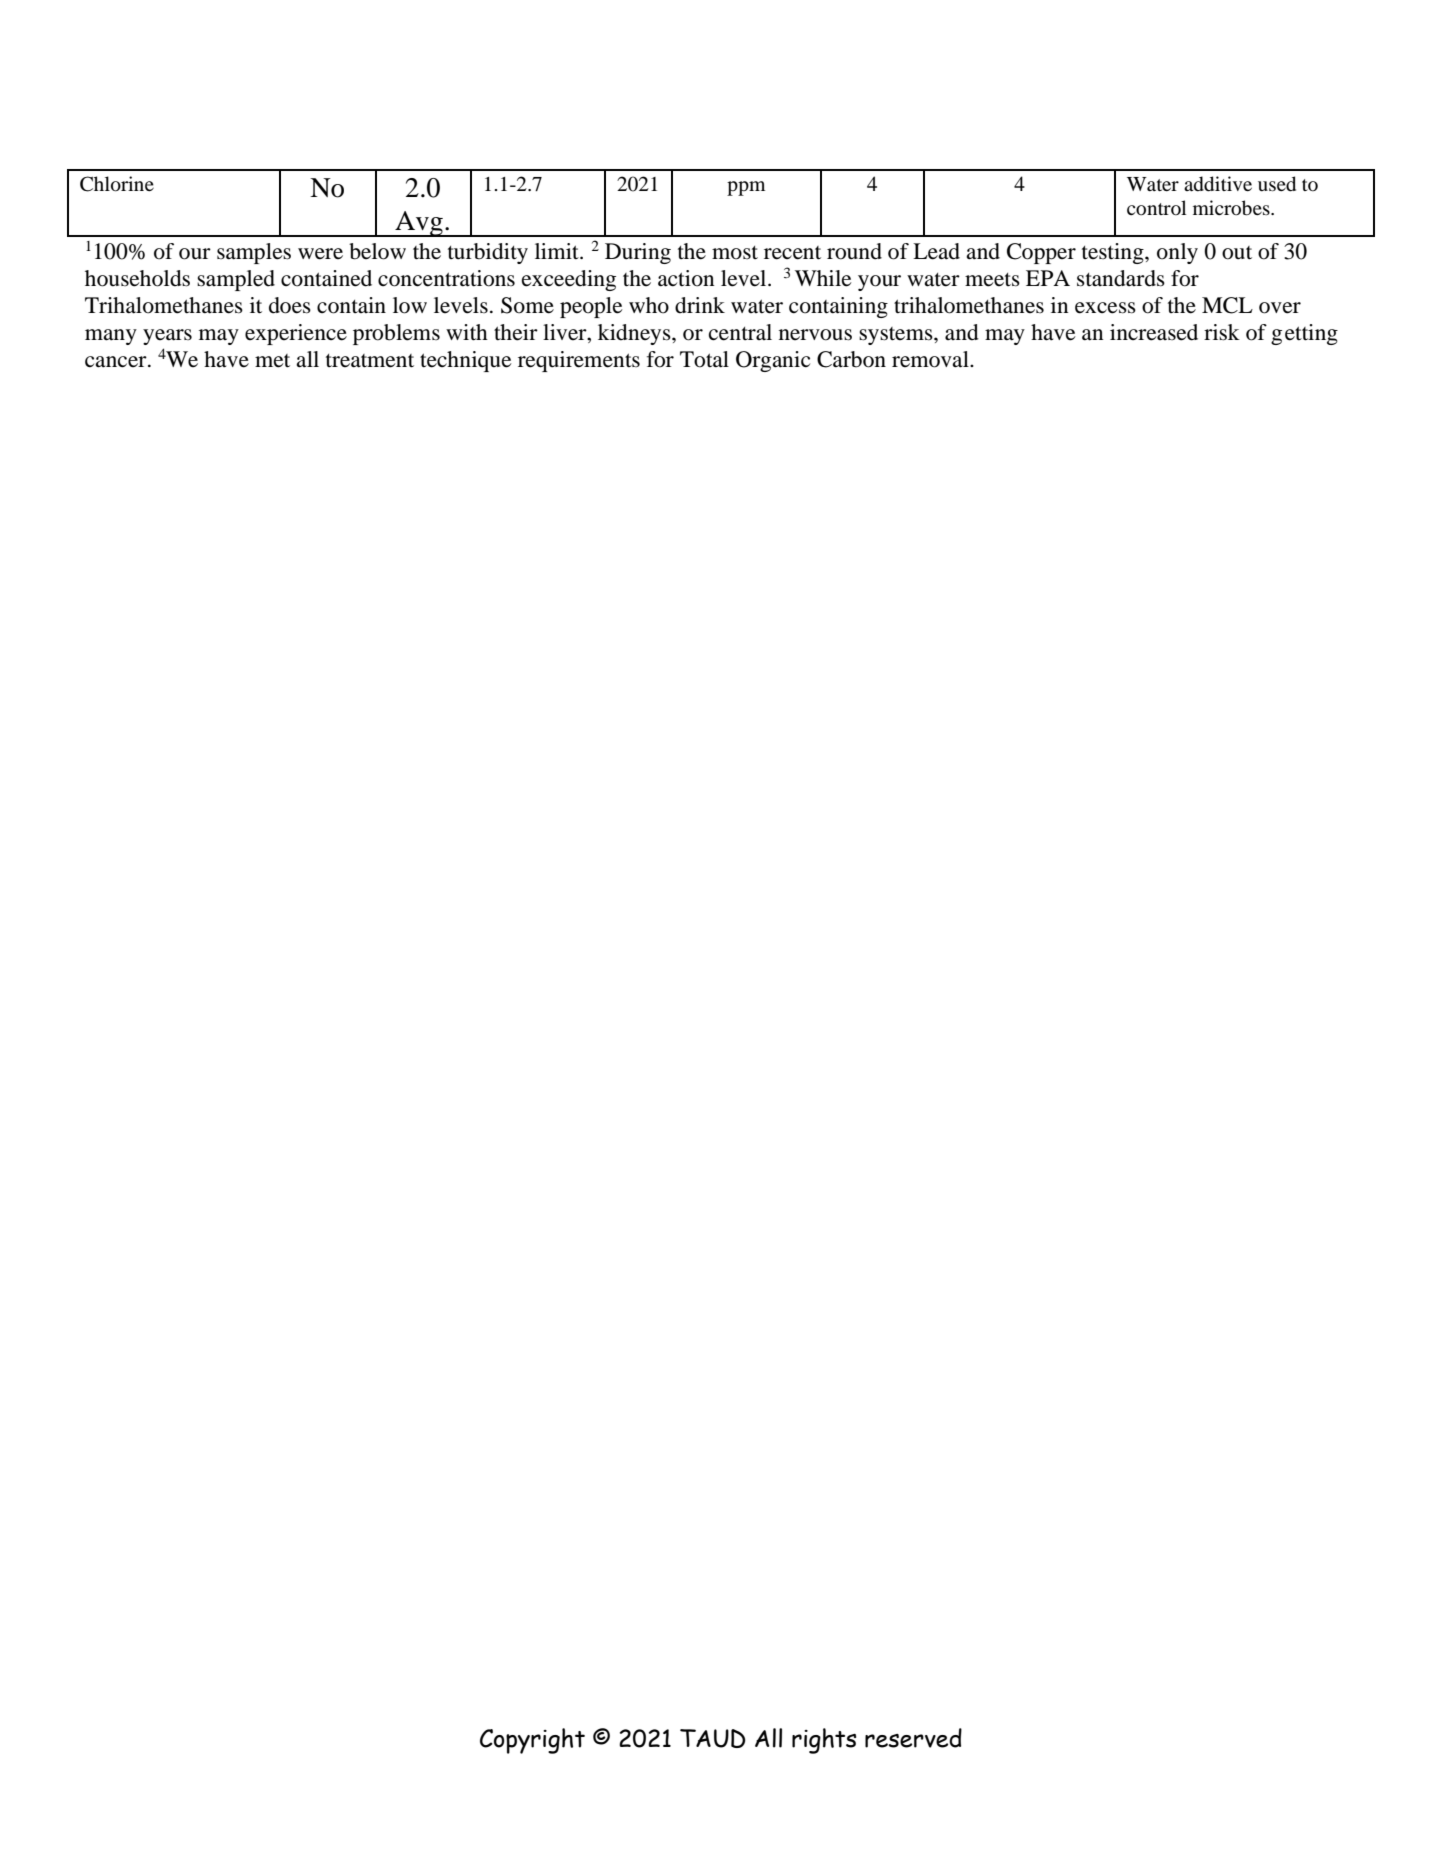  I want to click on treatment, so click(370, 361).
